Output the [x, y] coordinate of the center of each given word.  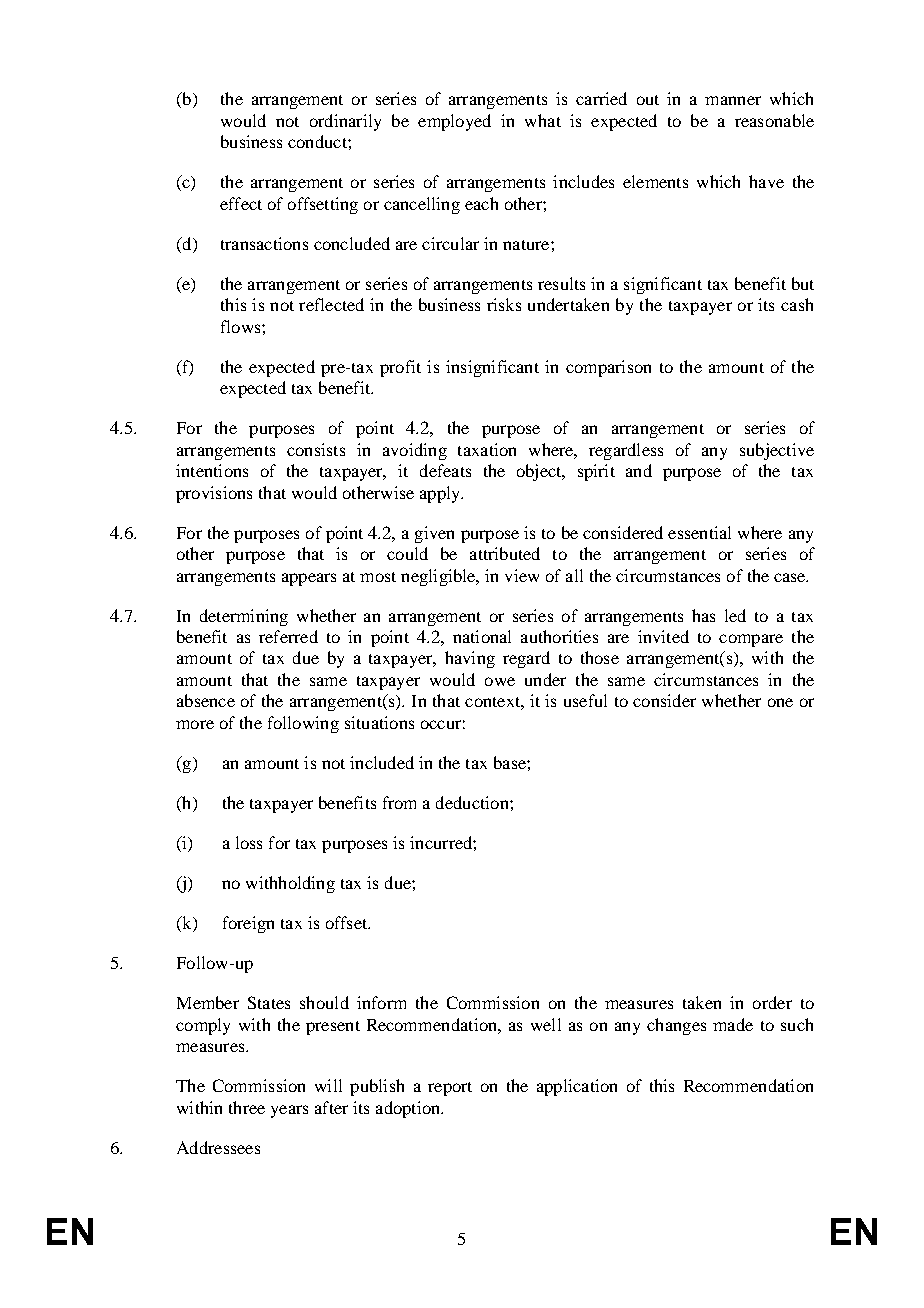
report [450, 1089]
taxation [487, 449]
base [511, 762]
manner [733, 100]
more [195, 724]
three [247, 1107]
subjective [777, 451]
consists [316, 449]
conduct [318, 141]
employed [454, 122]
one [780, 702]
